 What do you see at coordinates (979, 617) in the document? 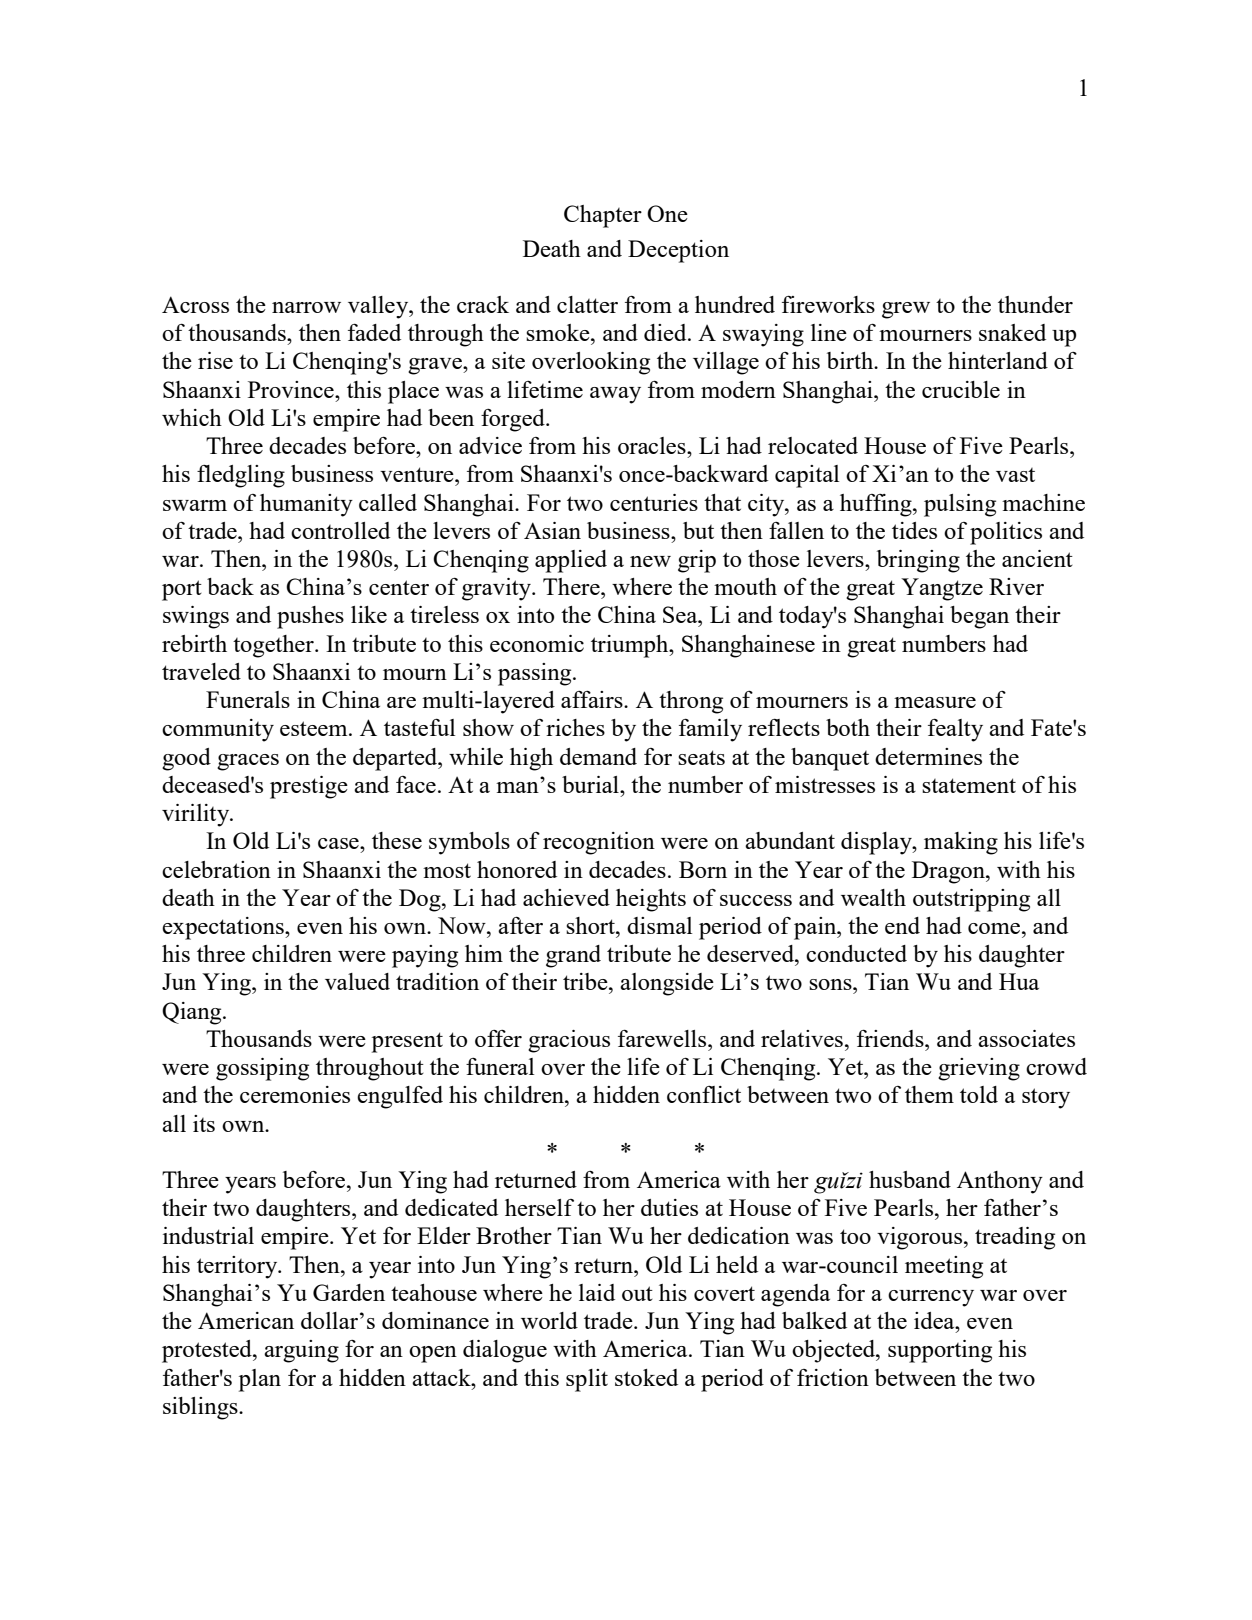
I see `began` at bounding box center [979, 617].
